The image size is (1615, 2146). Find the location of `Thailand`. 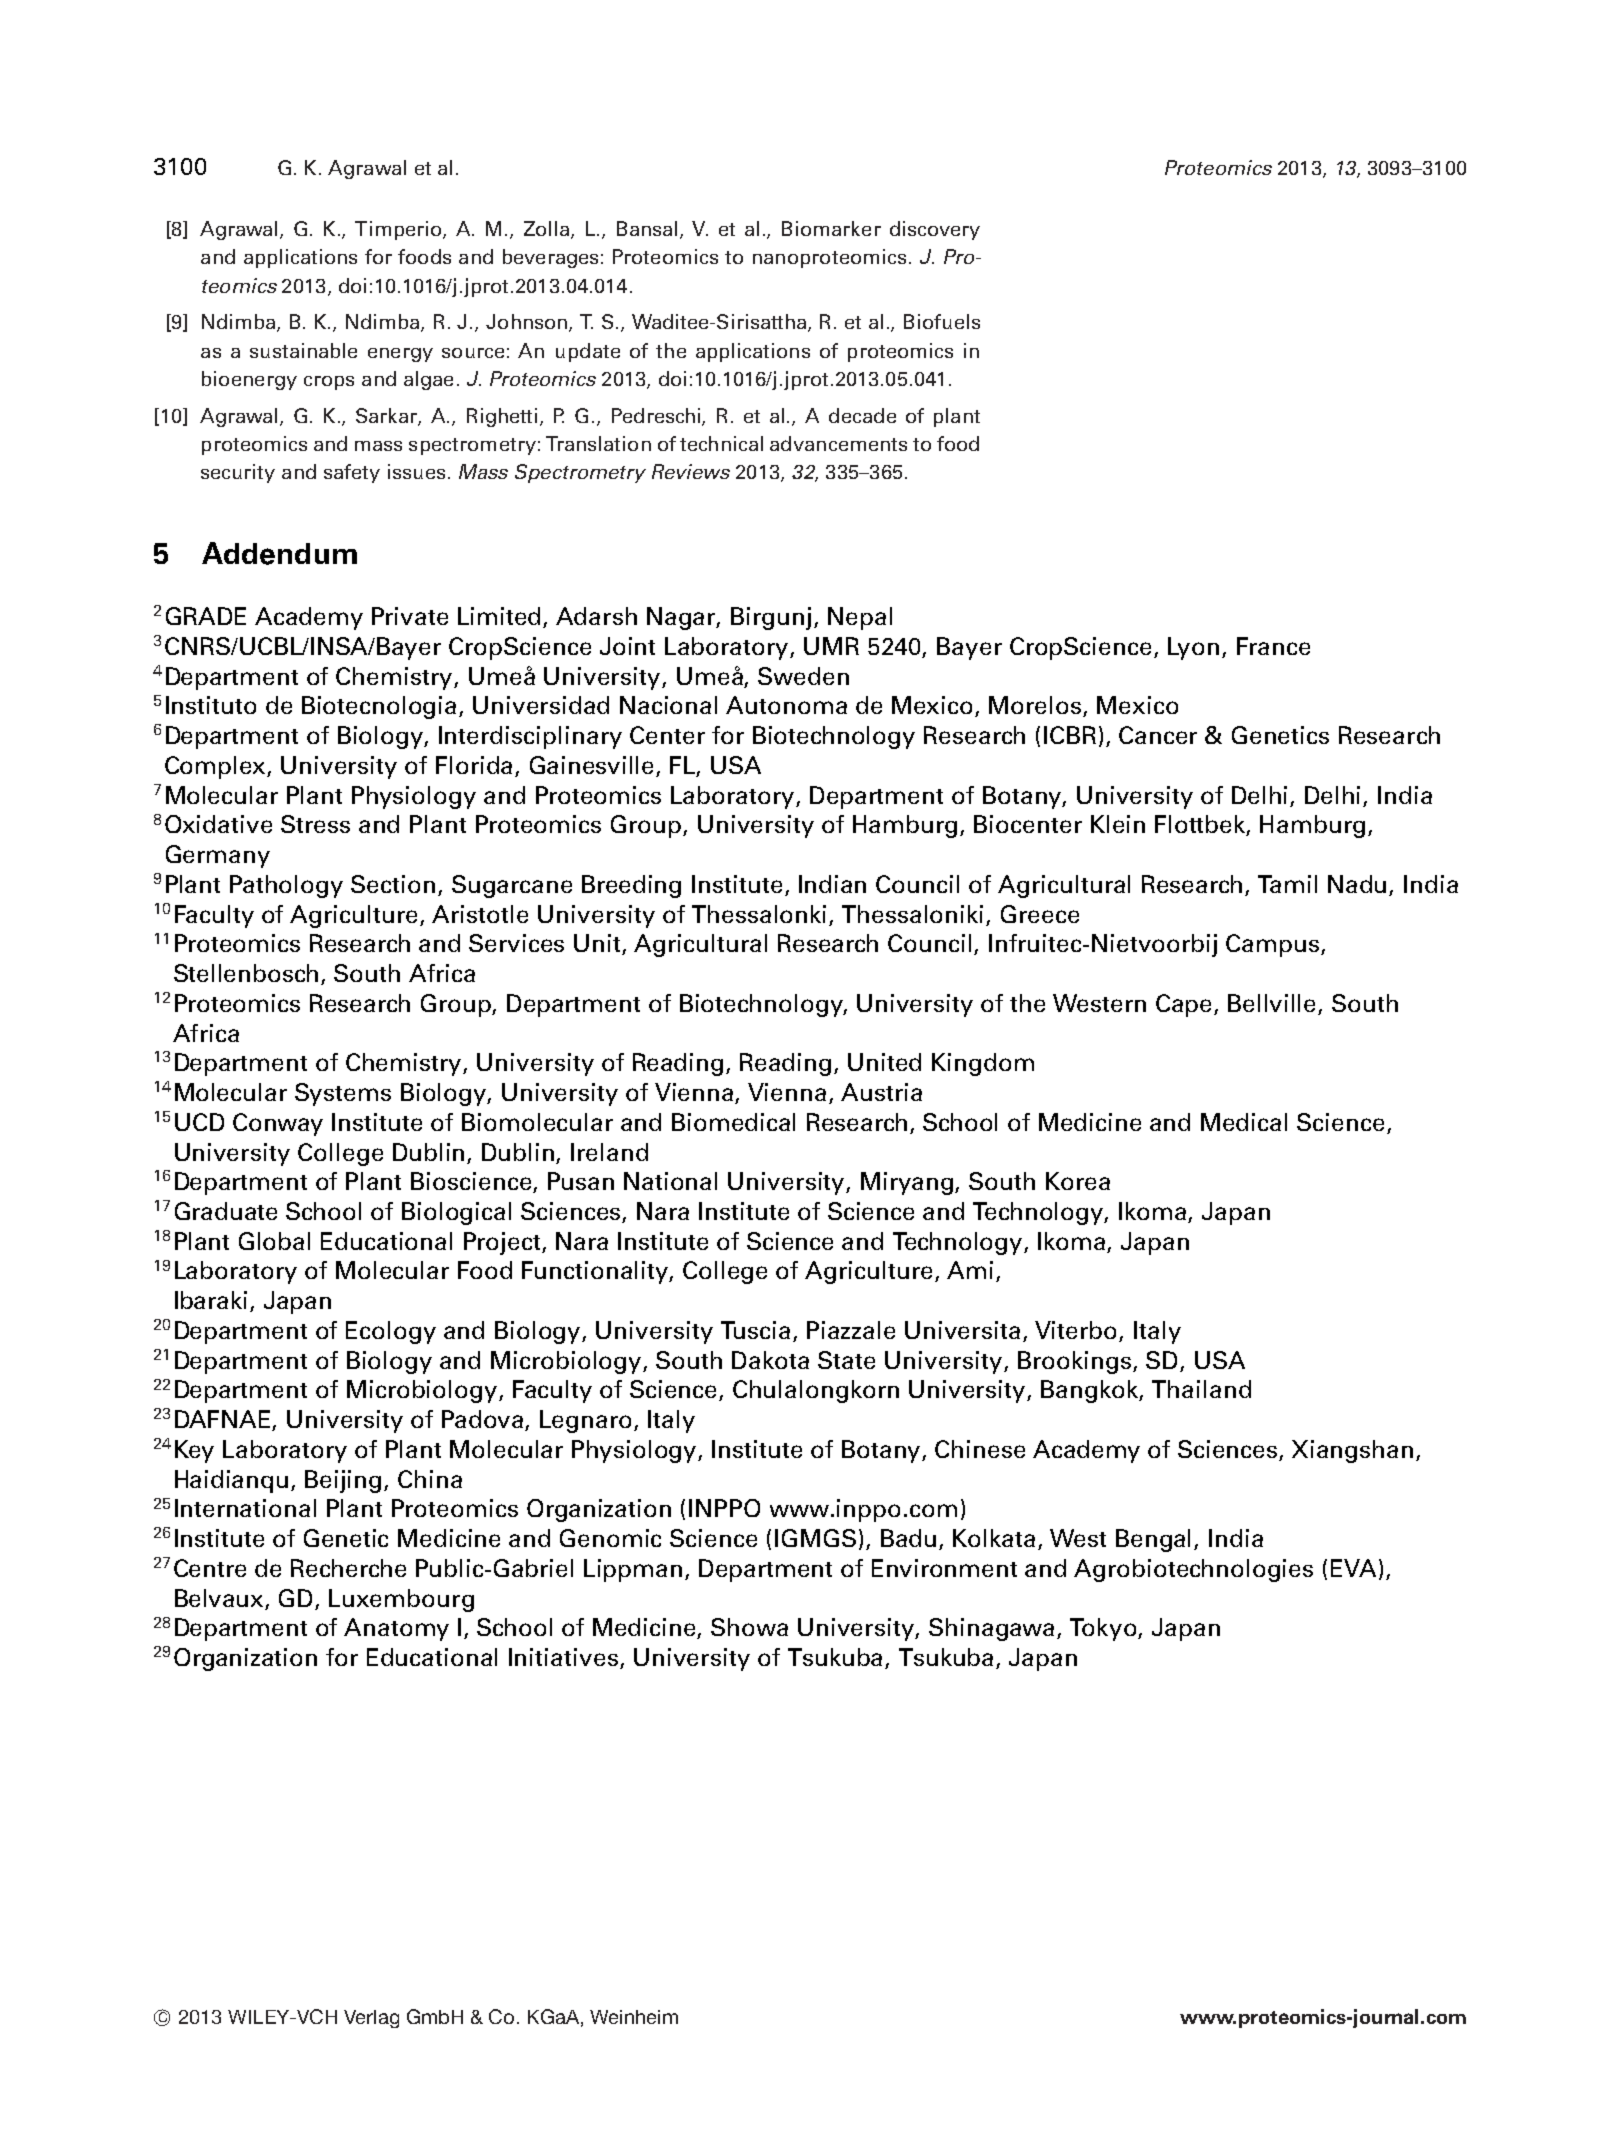

Thailand is located at coordinates (1201, 1389).
